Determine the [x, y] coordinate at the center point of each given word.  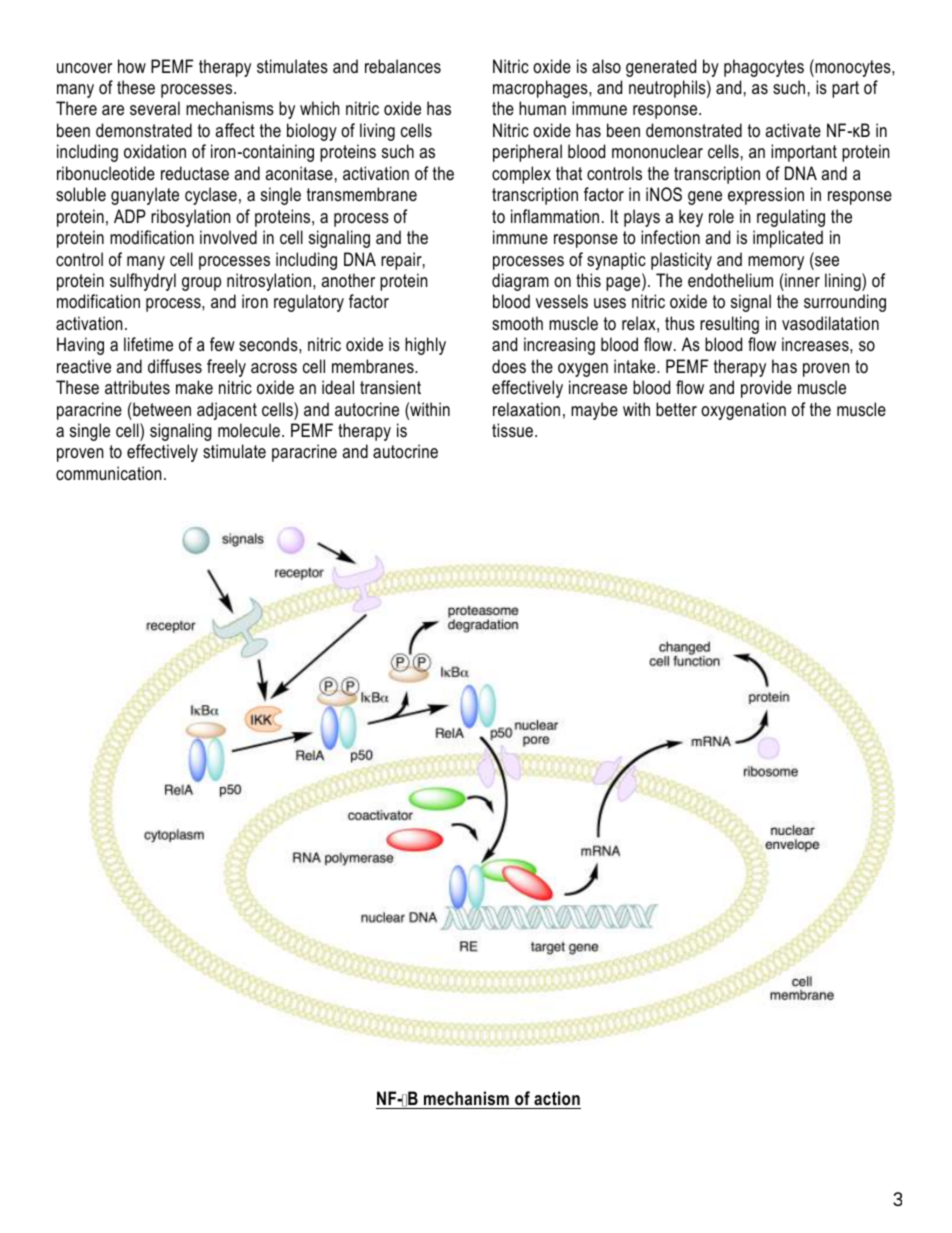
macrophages [541, 89]
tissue [512, 430]
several [155, 108]
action [556, 1100]
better [676, 409]
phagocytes [764, 68]
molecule [249, 430]
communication [108, 473]
